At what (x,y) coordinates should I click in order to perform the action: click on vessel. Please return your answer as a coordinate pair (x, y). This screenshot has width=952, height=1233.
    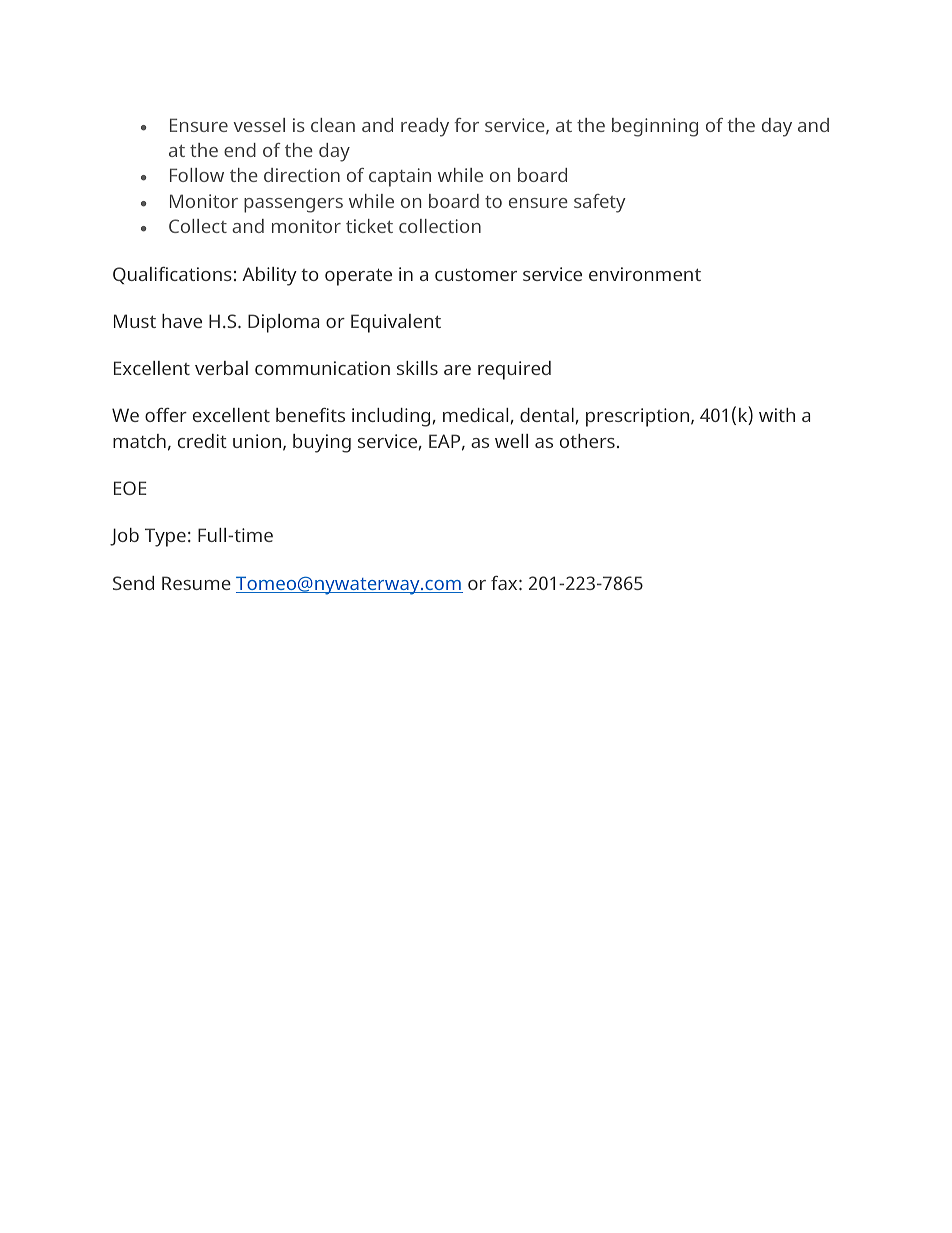
    Looking at the image, I should click on (259, 125).
